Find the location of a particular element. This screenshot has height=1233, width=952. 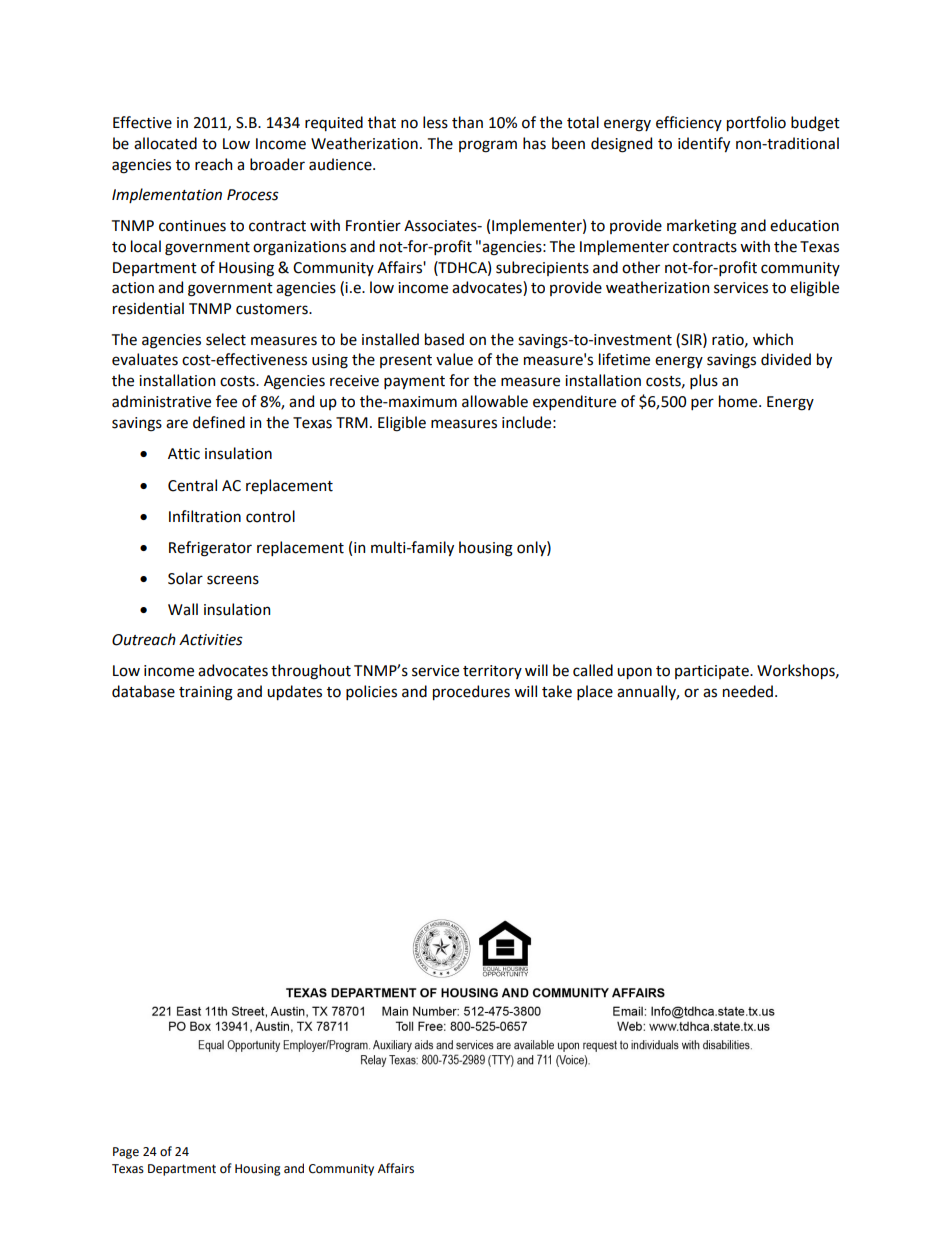

needed is located at coordinates (748, 691).
